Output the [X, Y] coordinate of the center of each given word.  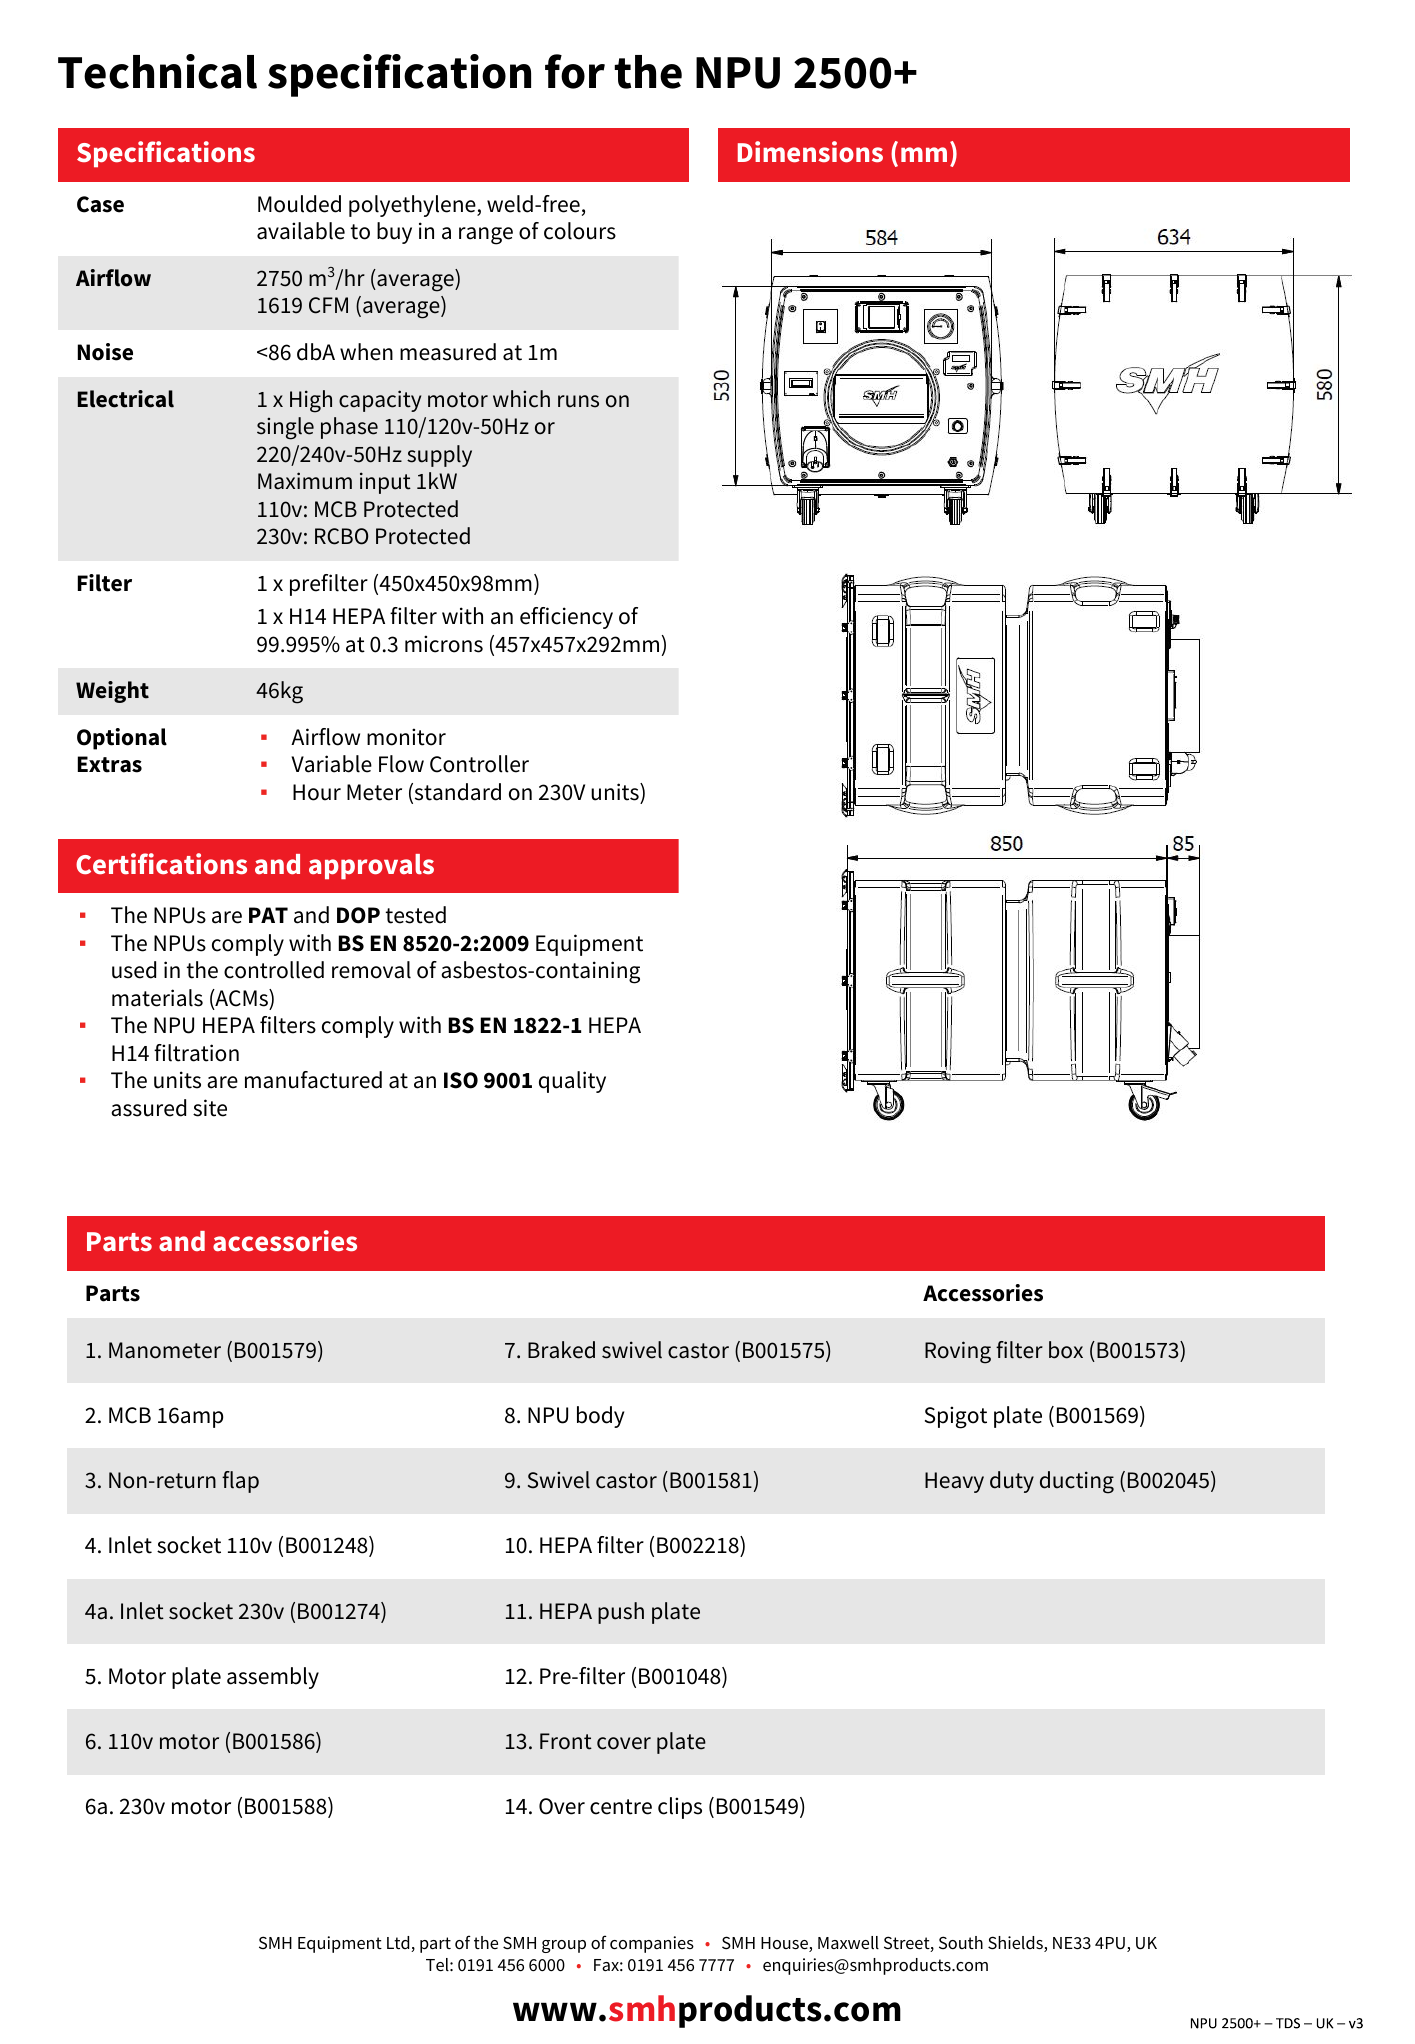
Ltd [399, 1944]
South [961, 1943]
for [575, 71]
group [564, 1946]
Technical [157, 71]
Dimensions [810, 152]
